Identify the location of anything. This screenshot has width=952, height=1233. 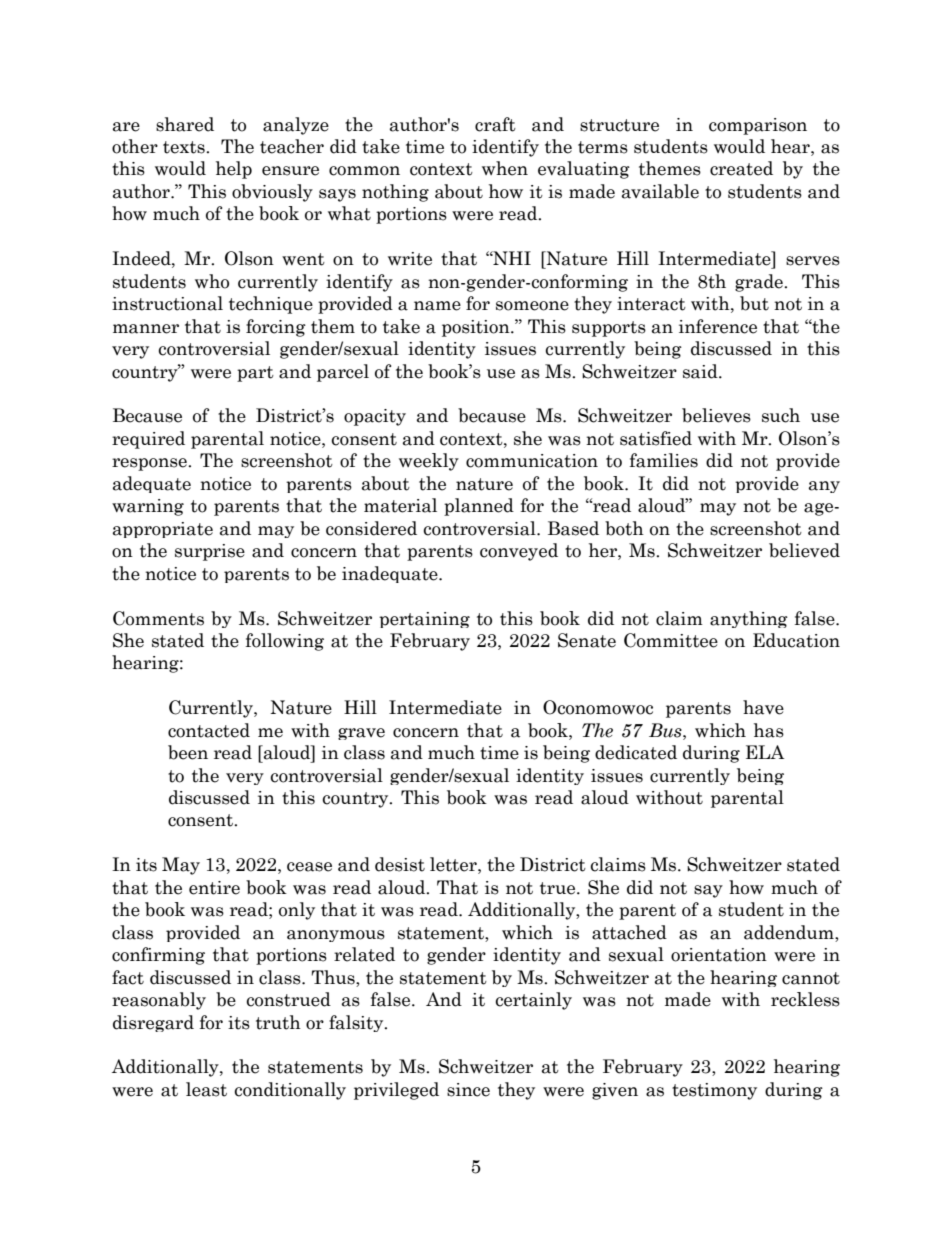
(749, 619).
